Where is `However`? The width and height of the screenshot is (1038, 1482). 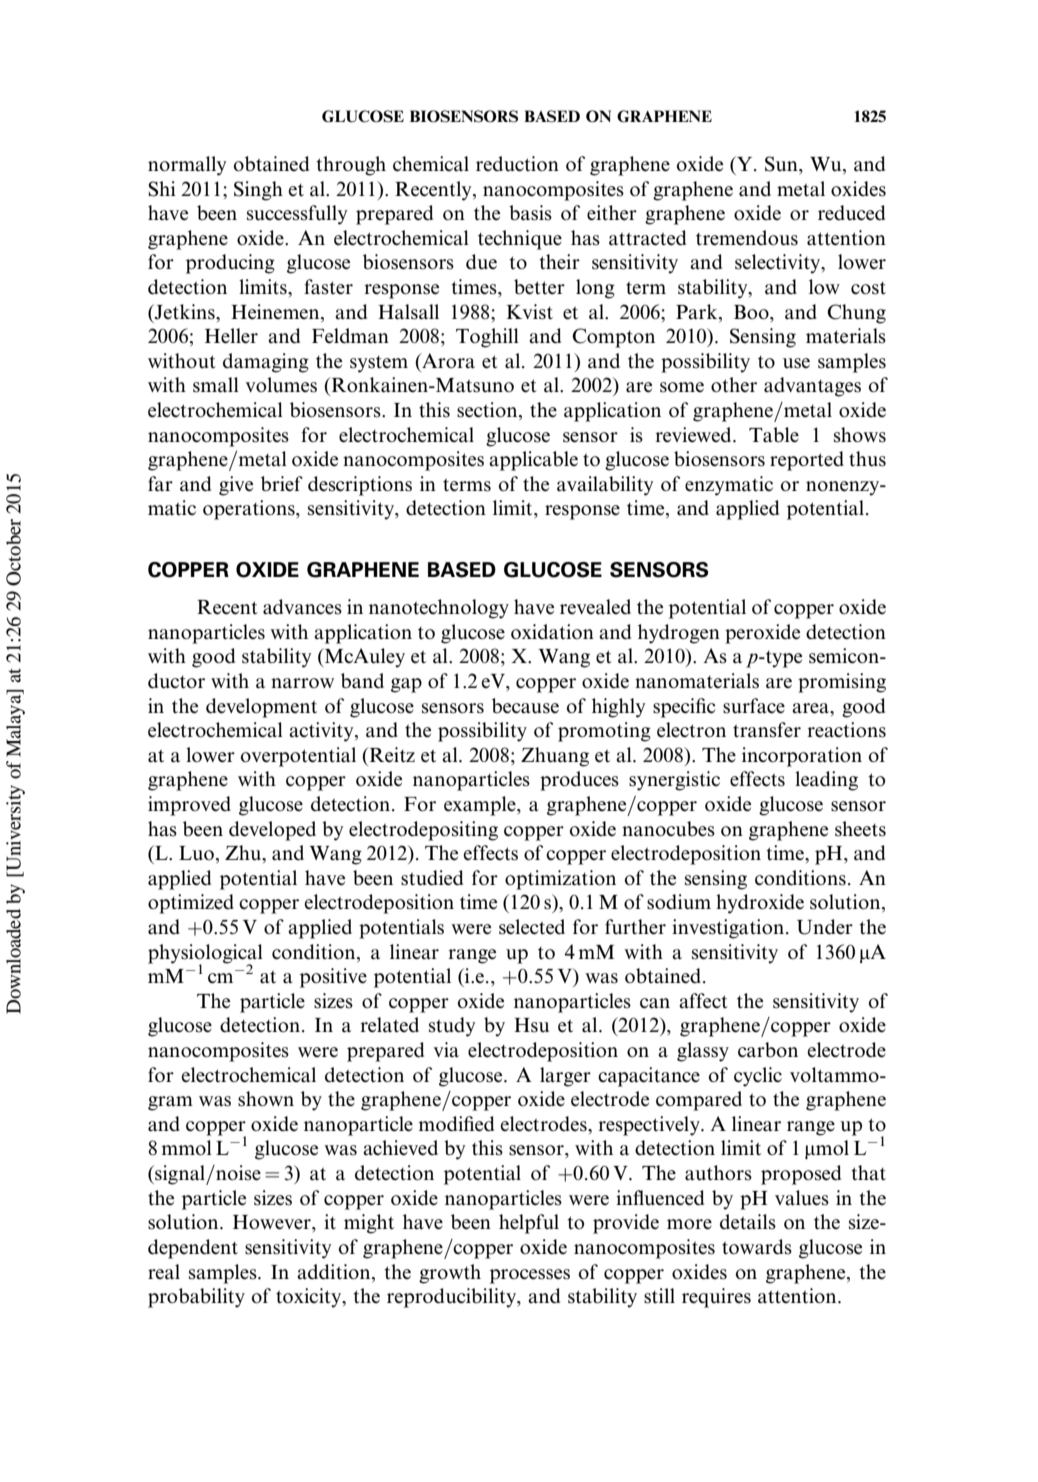 However is located at coordinates (273, 1222).
